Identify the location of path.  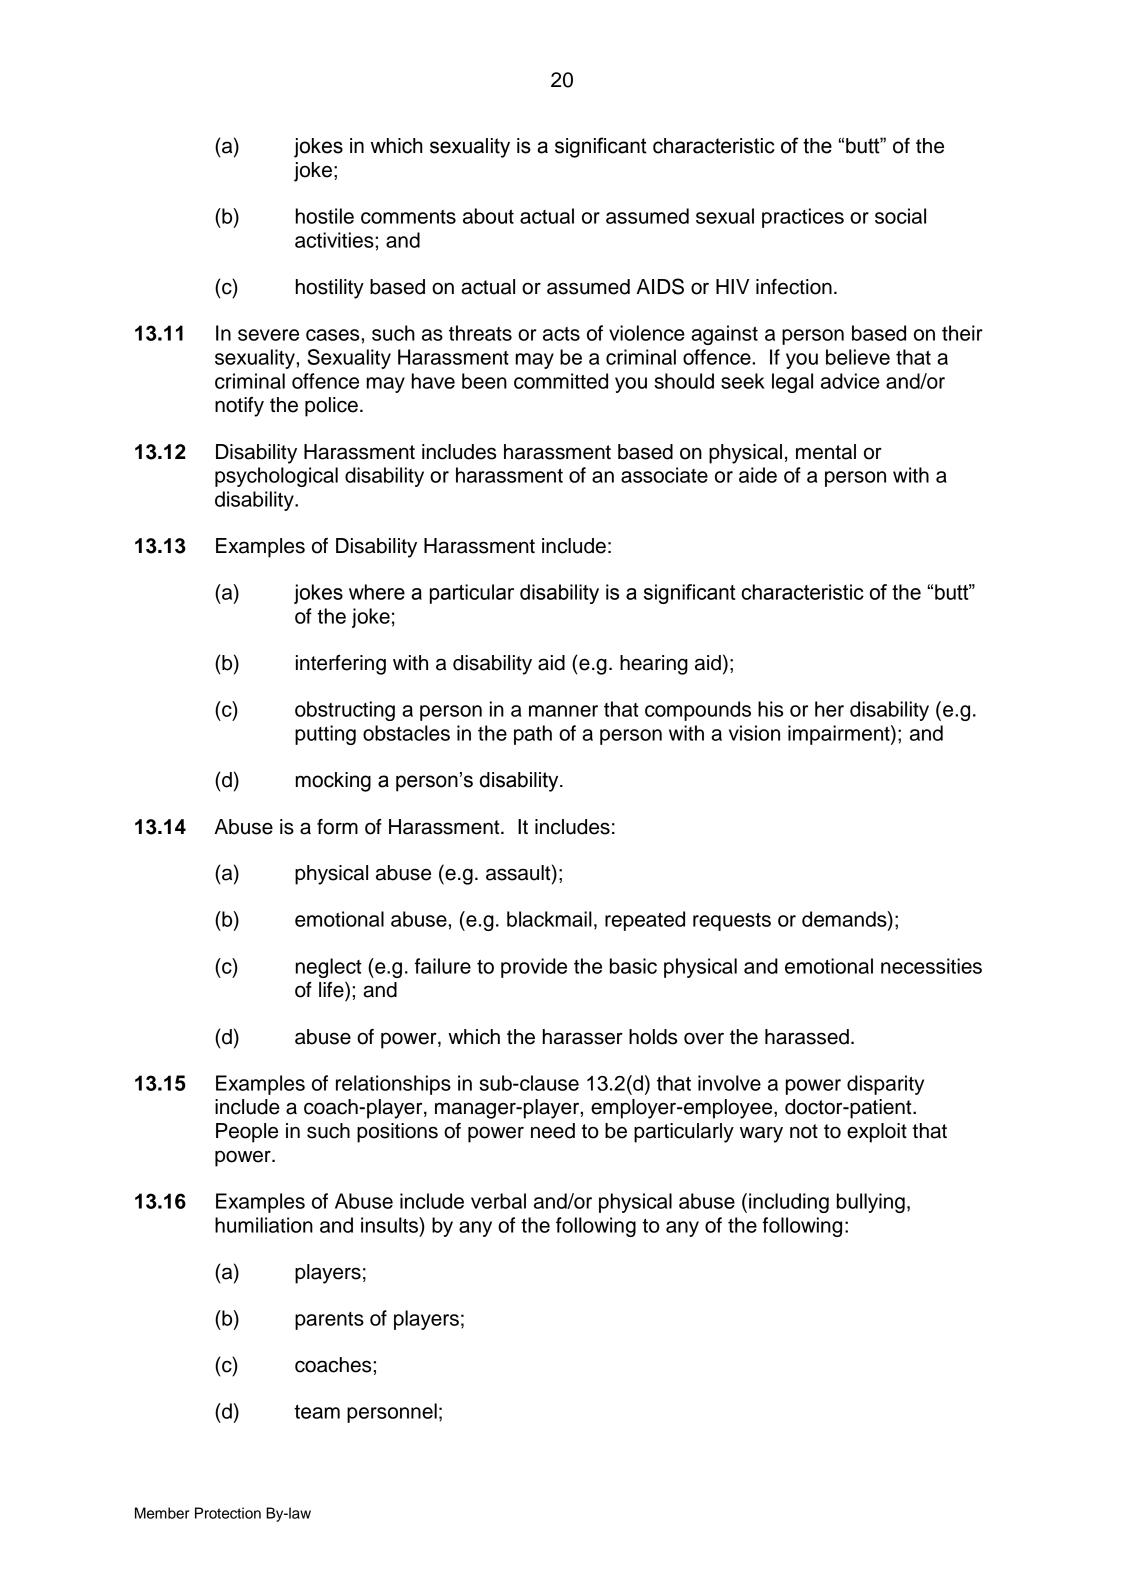
(533, 735).
